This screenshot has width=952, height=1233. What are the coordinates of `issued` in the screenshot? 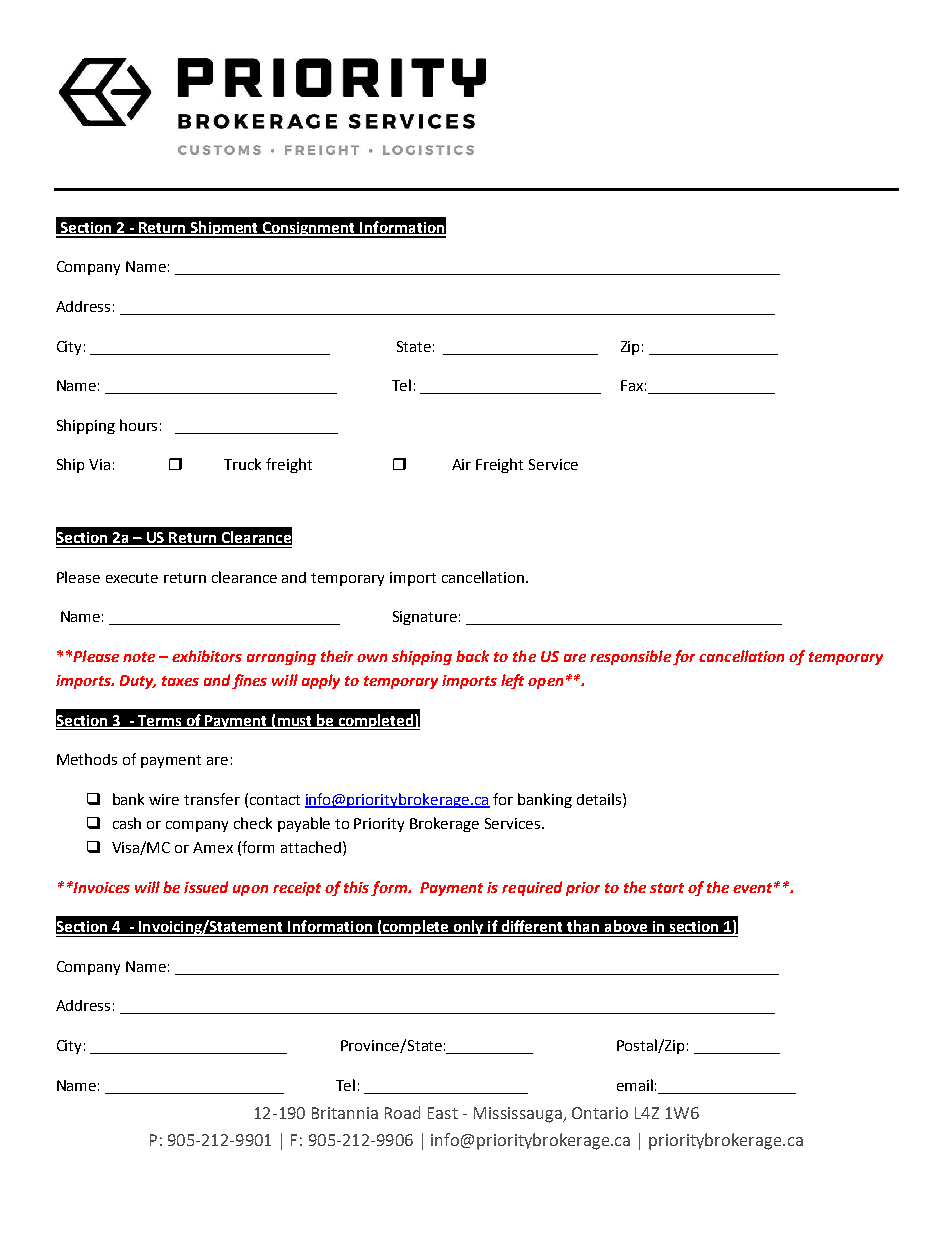 It's located at (206, 887).
